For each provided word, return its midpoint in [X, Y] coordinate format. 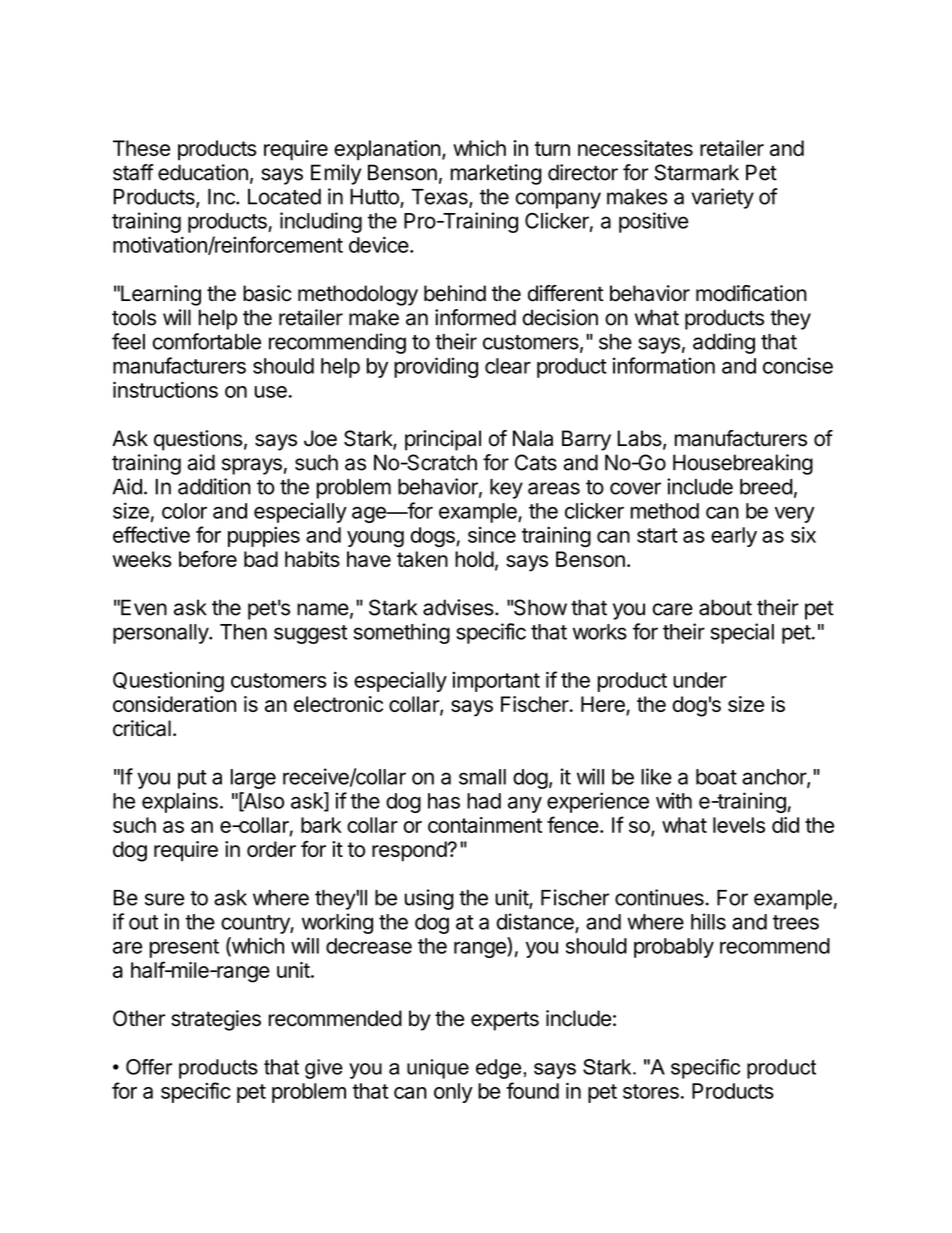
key [506, 489]
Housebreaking [743, 464]
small [482, 777]
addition [214, 486]
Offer [149, 1067]
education [203, 172]
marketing [496, 174]
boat [716, 777]
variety [722, 198]
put [192, 779]
